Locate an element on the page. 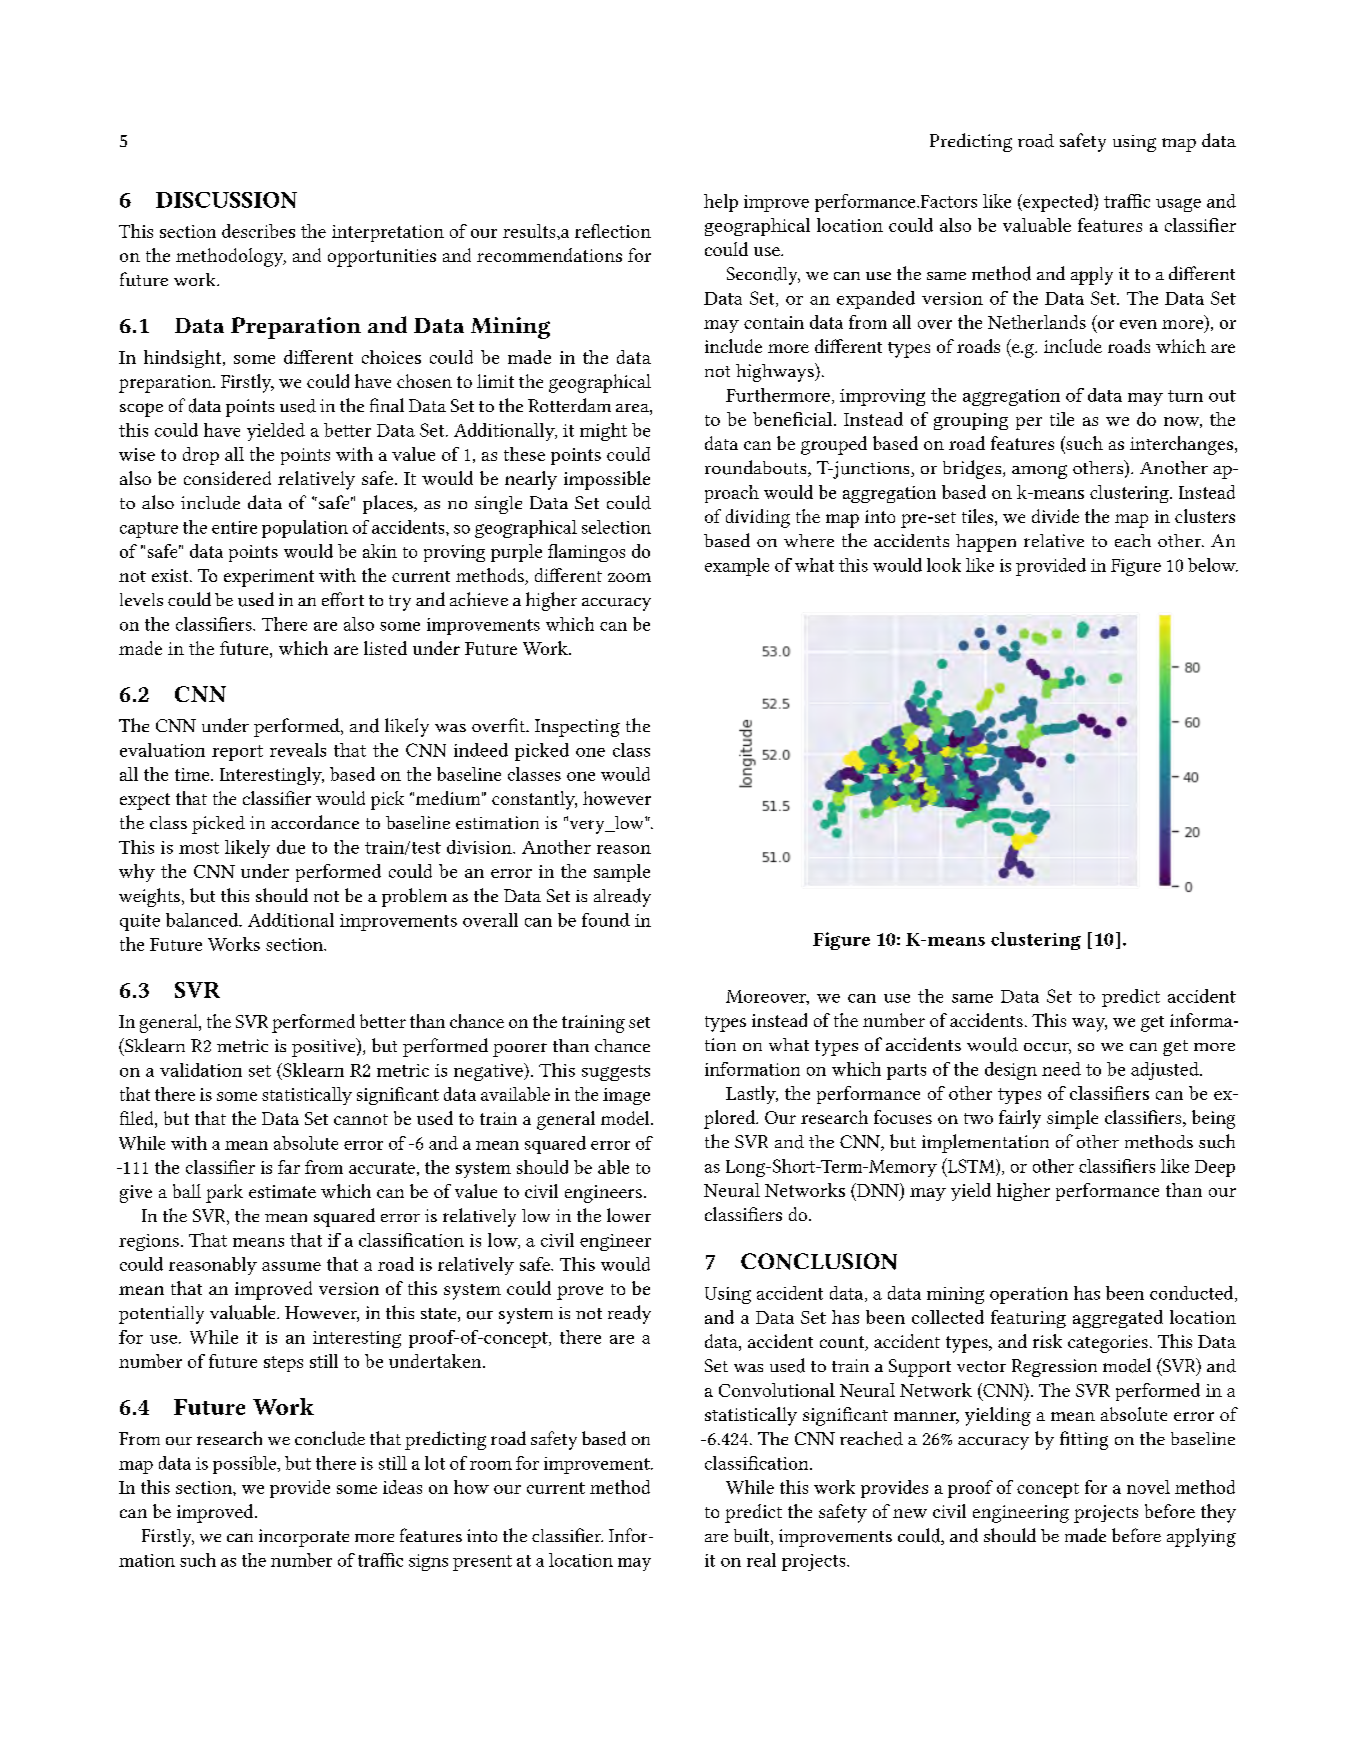 Image resolution: width=1355 pixels, height=1754 pixels. assume is located at coordinates (291, 1266).
